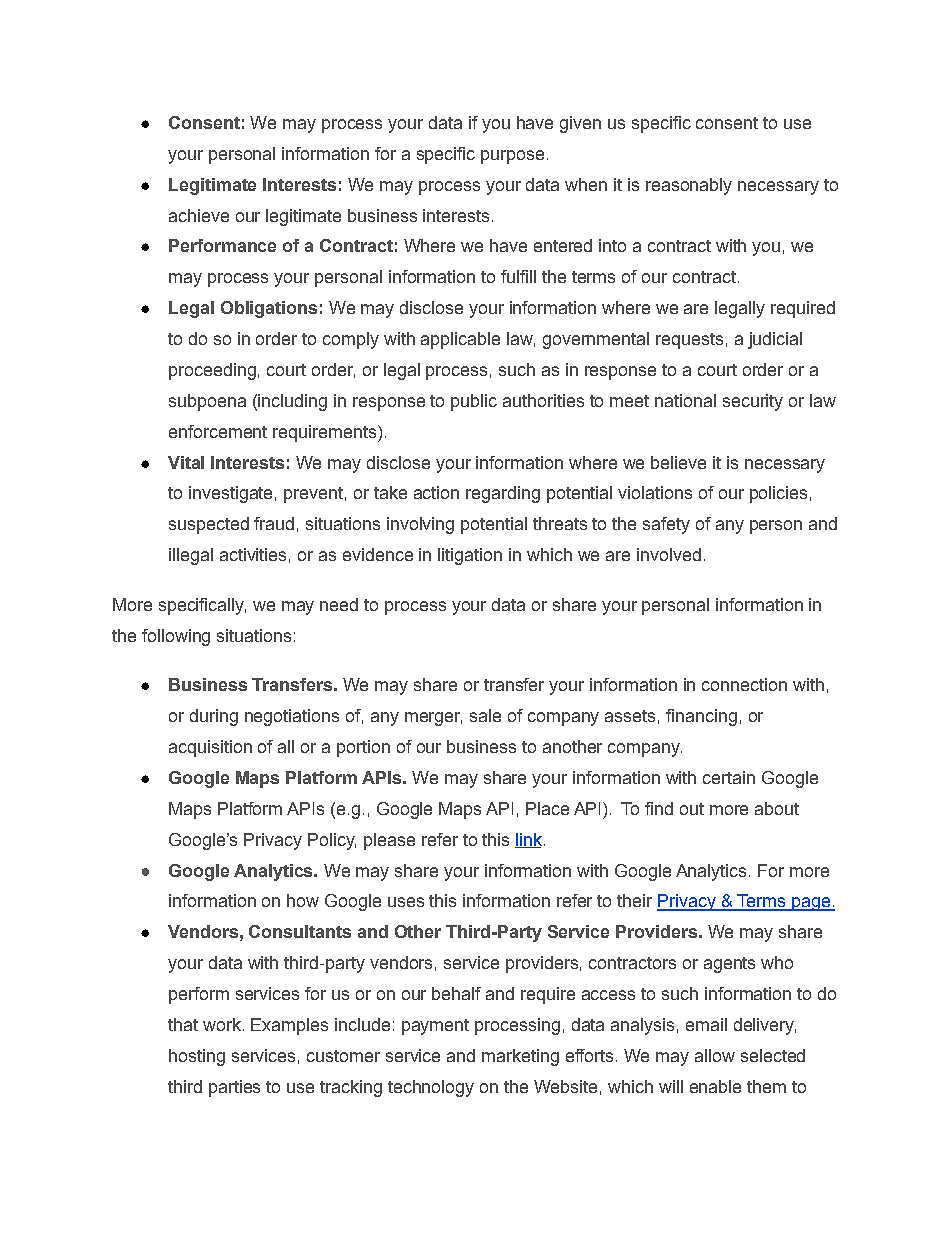 The image size is (952, 1233). I want to click on Policy, so click(332, 841).
